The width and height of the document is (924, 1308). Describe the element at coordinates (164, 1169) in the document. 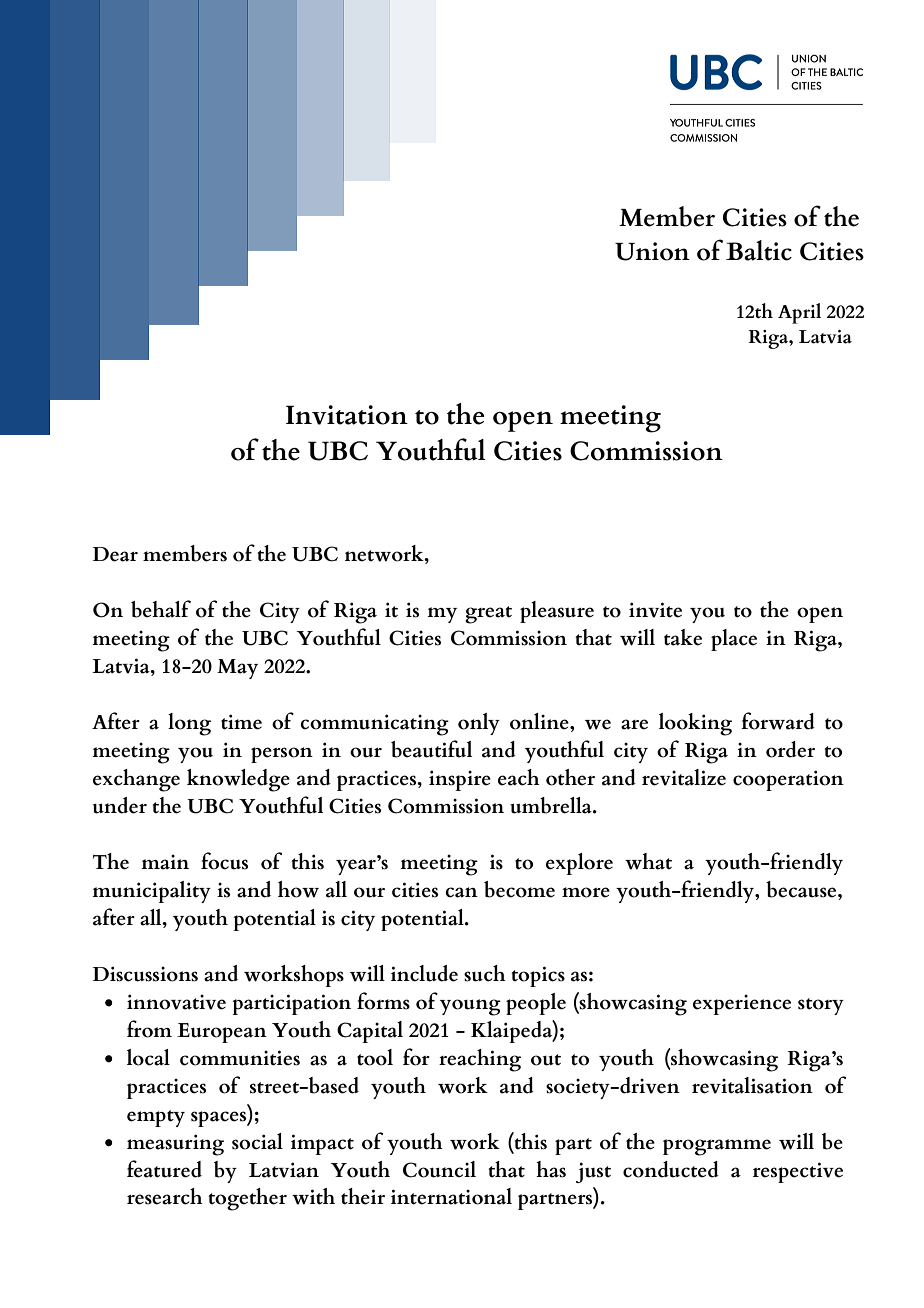

I see `featured` at that location.
